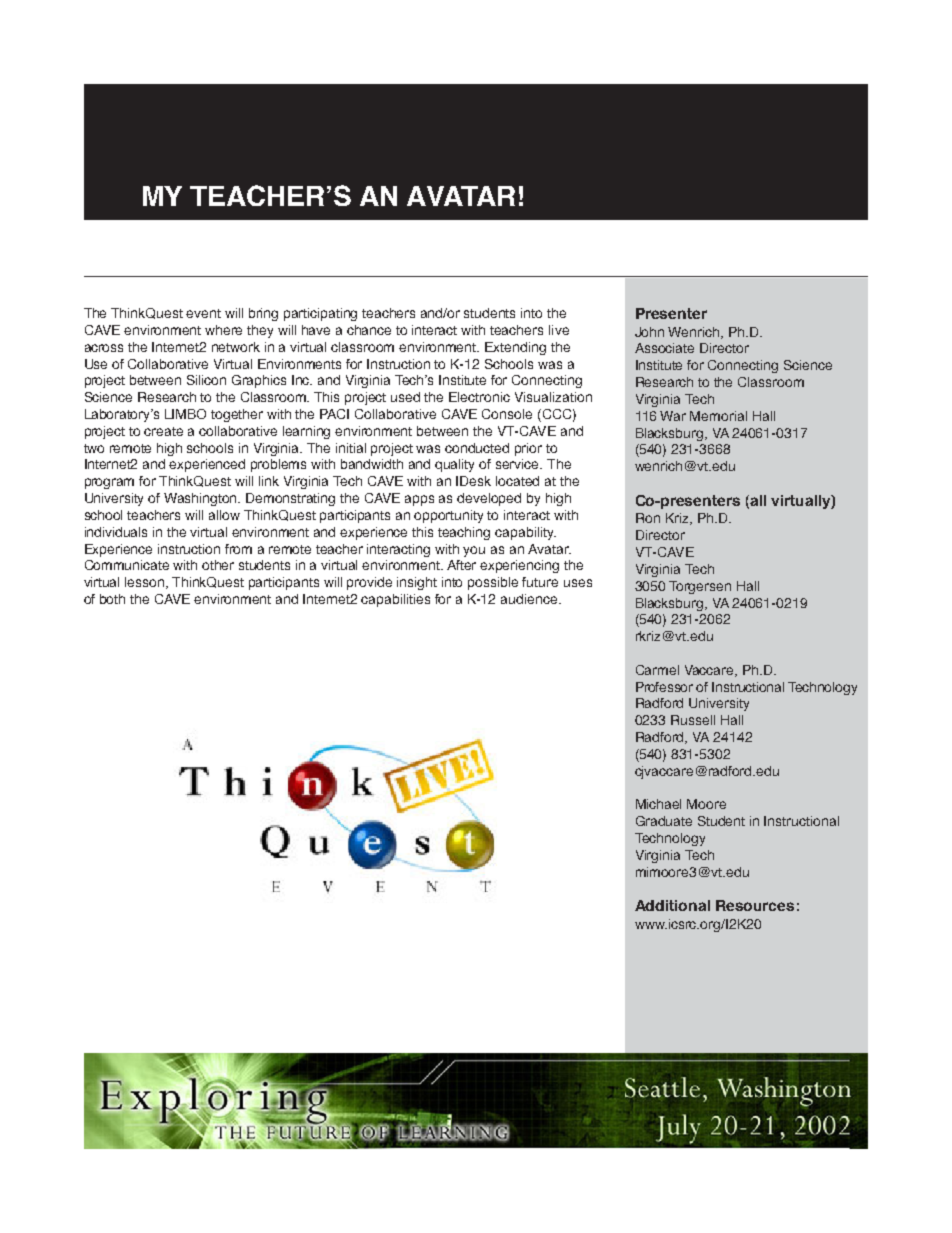 The width and height of the screenshot is (952, 1233). I want to click on capabilities, so click(395, 600).
